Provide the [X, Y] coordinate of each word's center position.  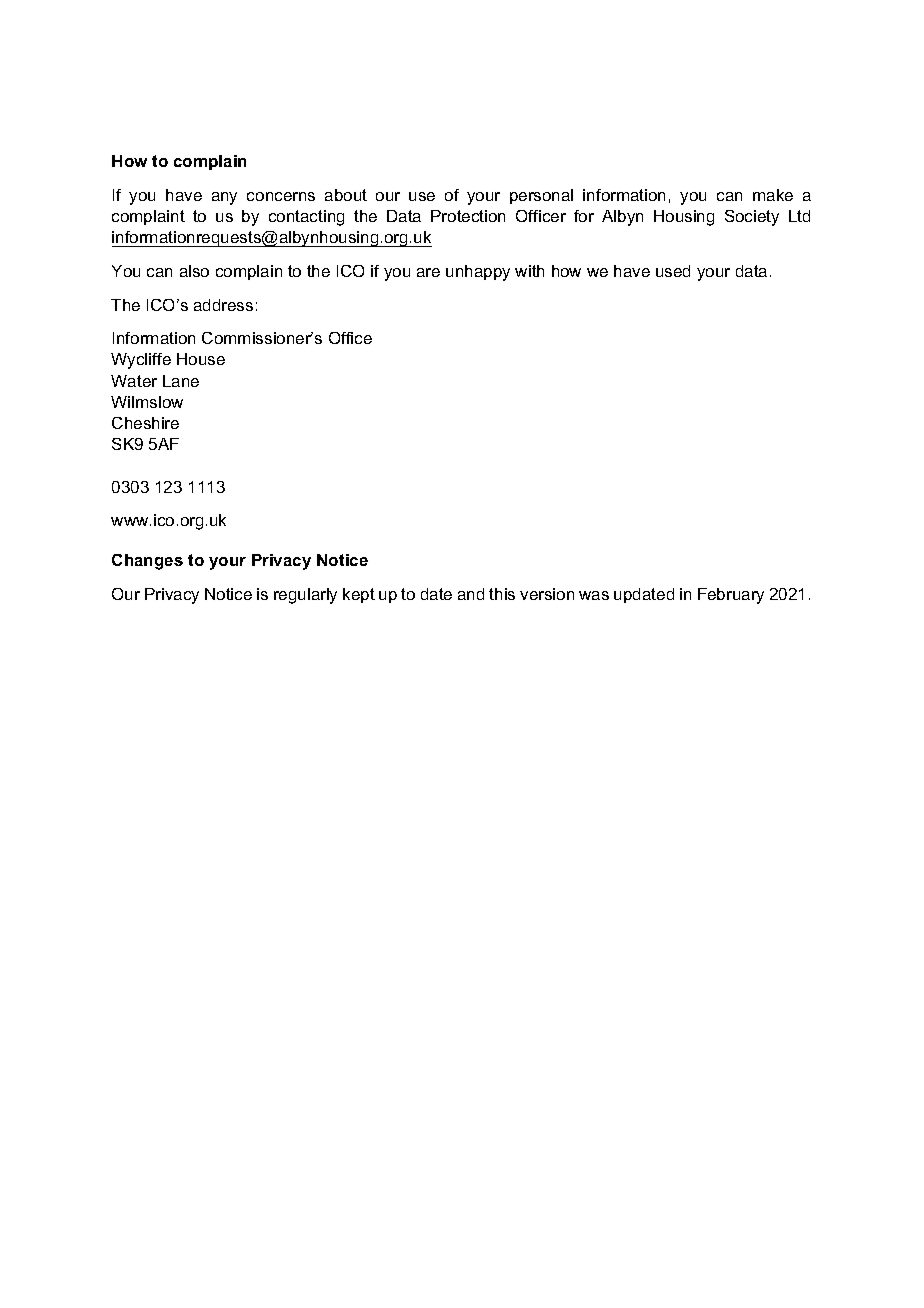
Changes [147, 562]
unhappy [478, 273]
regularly [305, 596]
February [731, 596]
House [201, 359]
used [673, 271]
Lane [181, 381]
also [194, 271]
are [428, 272]
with [529, 271]
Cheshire [145, 423]
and [471, 594]
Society [752, 218]
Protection [468, 216]
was [594, 595]
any [224, 198]
